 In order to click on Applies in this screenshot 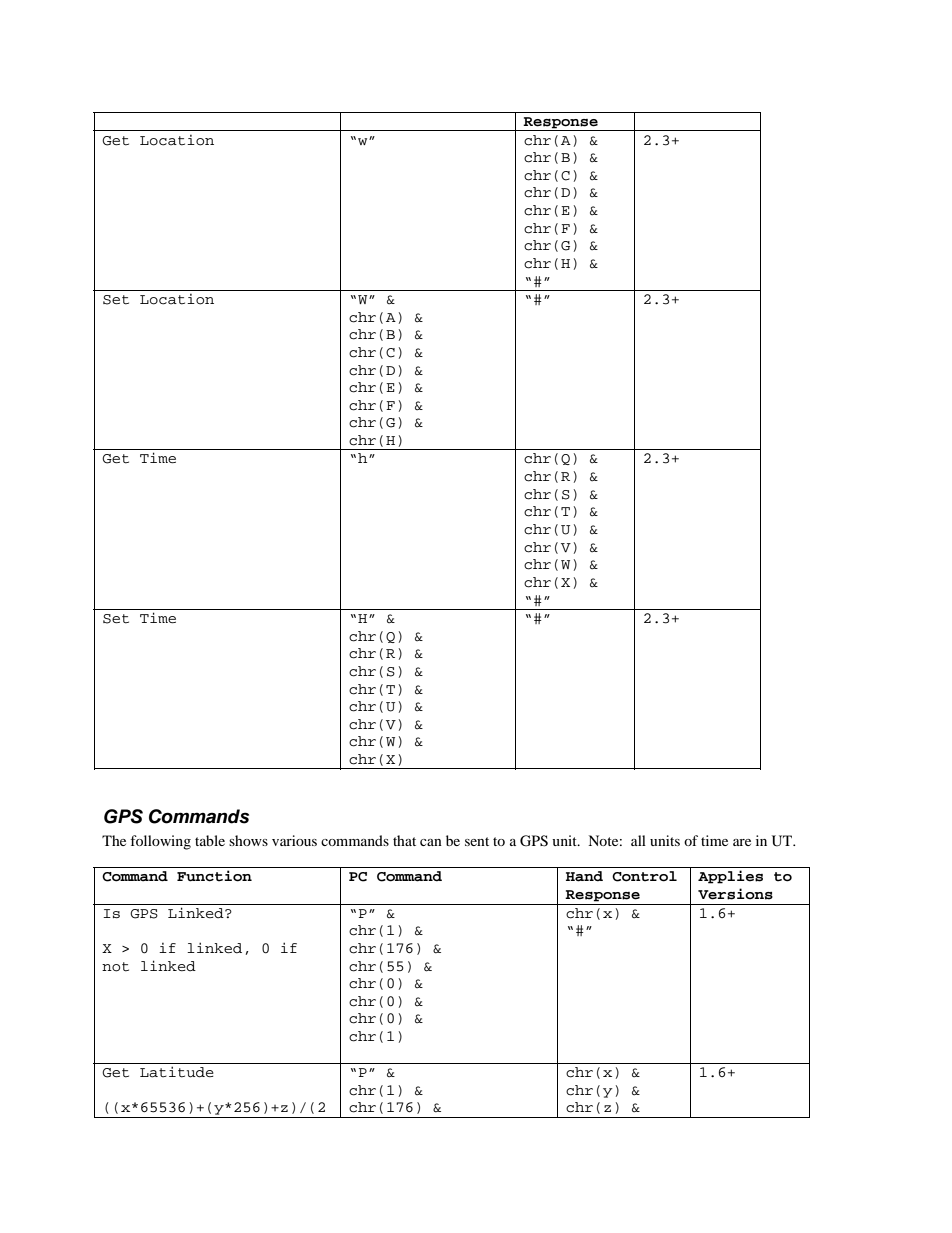, I will do `click(730, 877)`.
